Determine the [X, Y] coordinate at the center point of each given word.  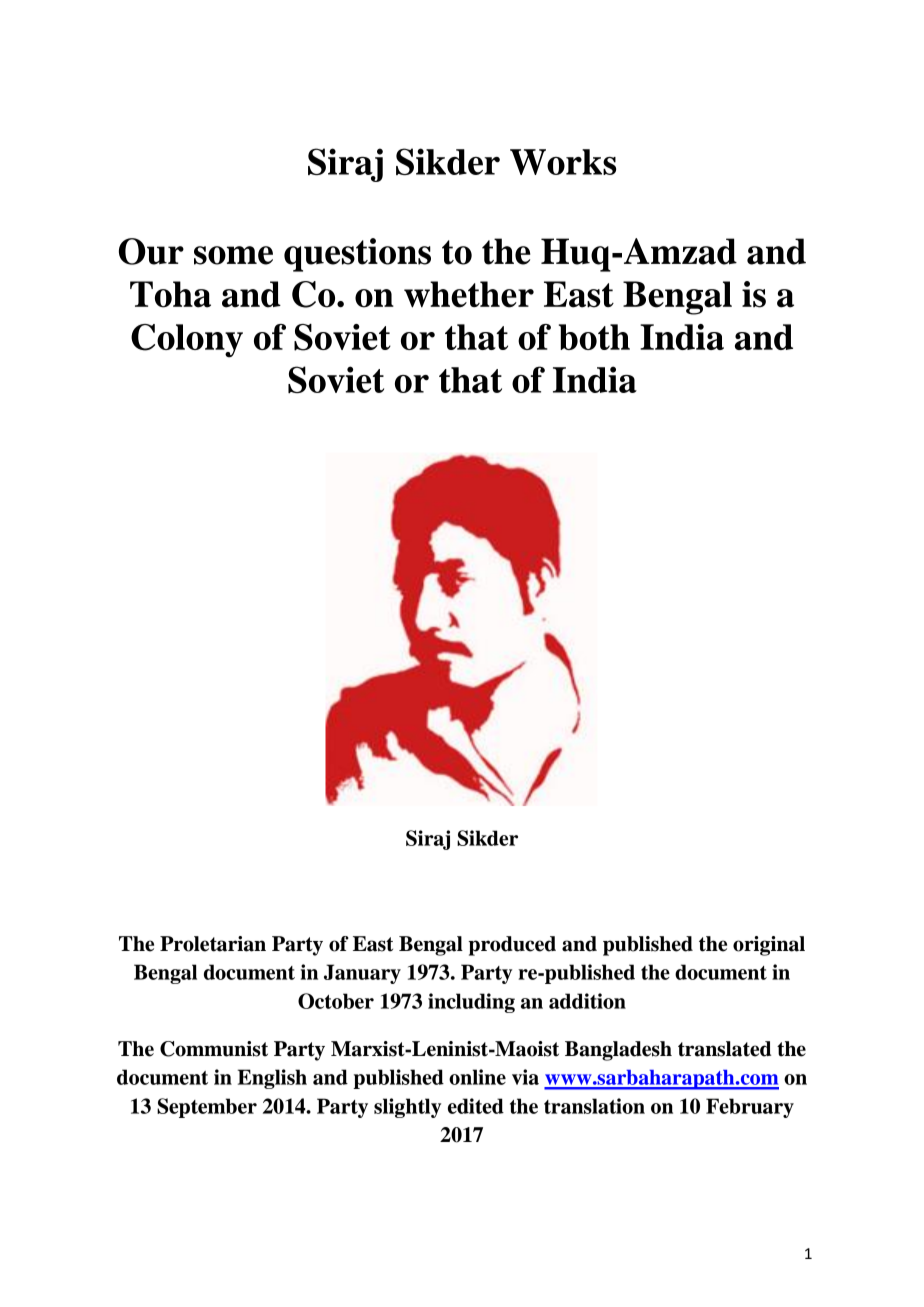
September [207, 1108]
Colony [187, 341]
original [769, 946]
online [477, 1077]
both [594, 337]
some [233, 255]
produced [512, 946]
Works [563, 162]
